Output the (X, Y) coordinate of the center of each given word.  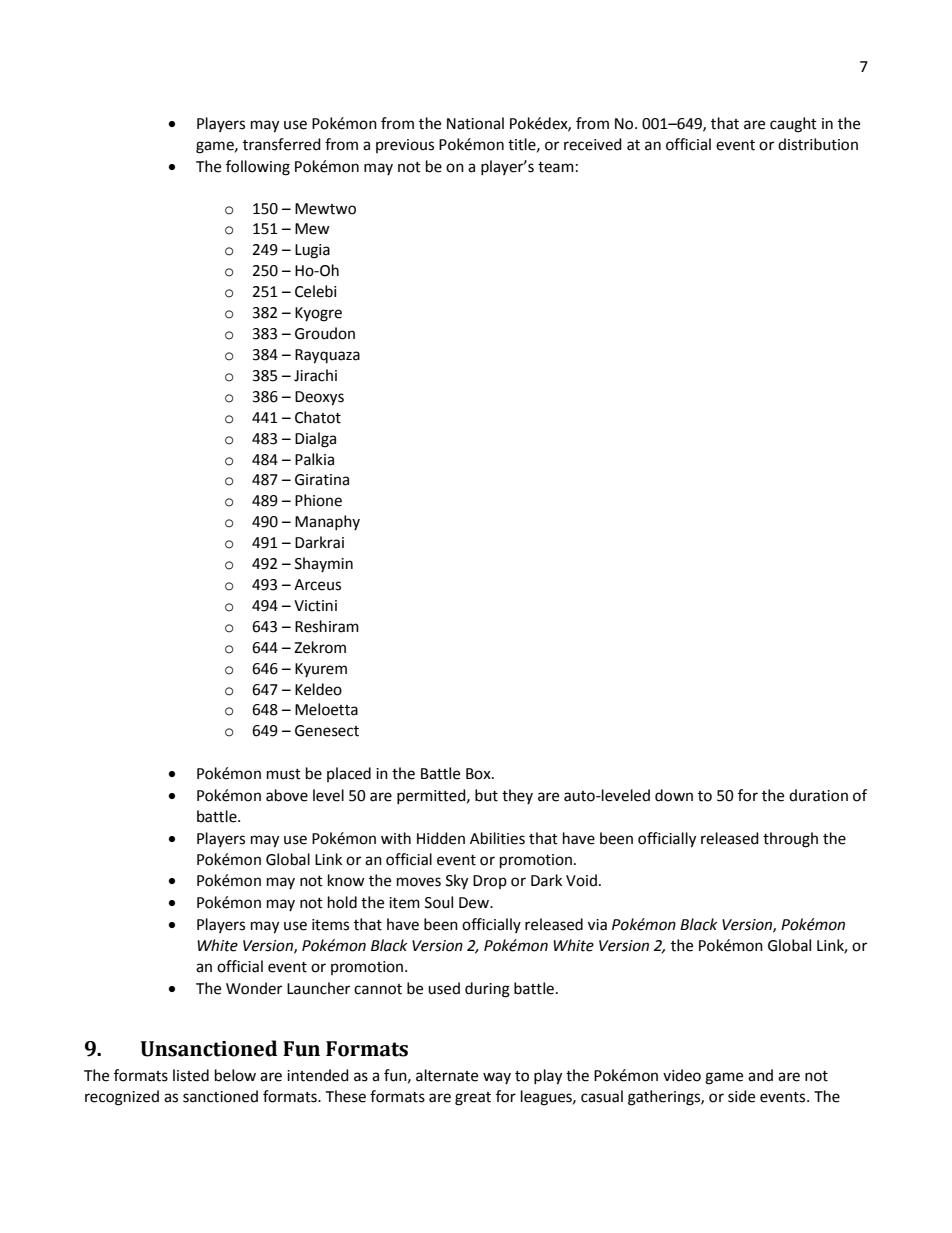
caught (793, 125)
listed (191, 1075)
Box (479, 774)
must (284, 774)
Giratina (322, 480)
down (674, 795)
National (475, 123)
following (258, 168)
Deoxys (319, 398)
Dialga (315, 440)
